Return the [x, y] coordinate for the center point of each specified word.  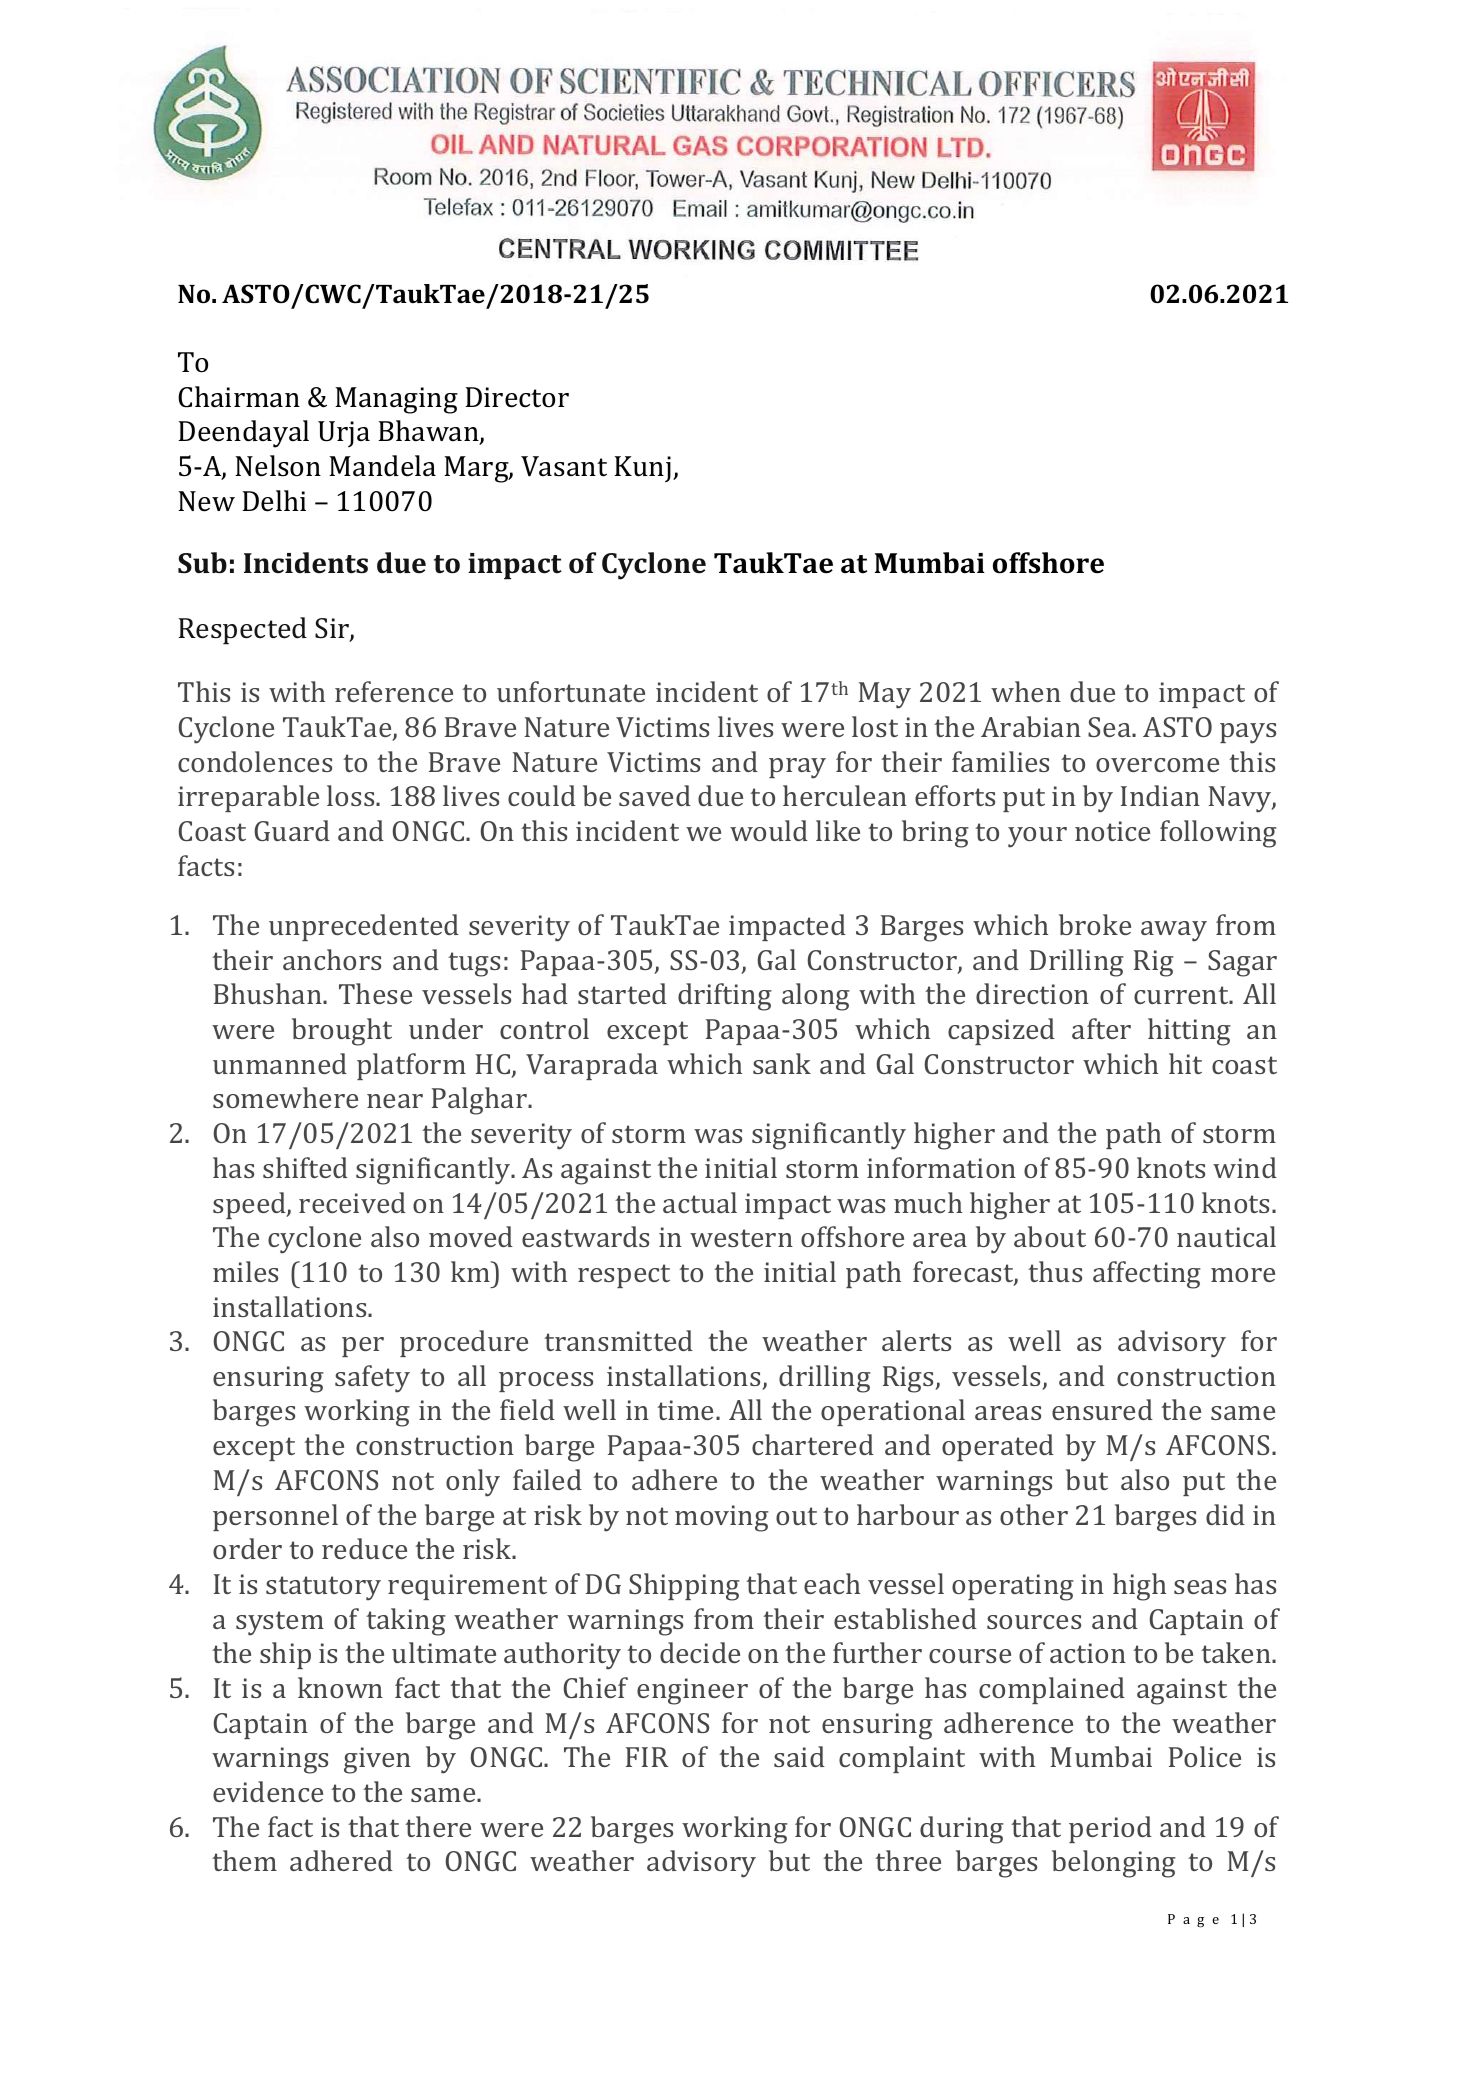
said [799, 1756]
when [1026, 691]
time [685, 1410]
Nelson [278, 466]
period [1110, 1829]
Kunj [642, 469]
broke [1095, 924]
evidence [268, 1791]
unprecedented [364, 927]
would [769, 830]
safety [372, 1379]
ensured [1102, 1409]
